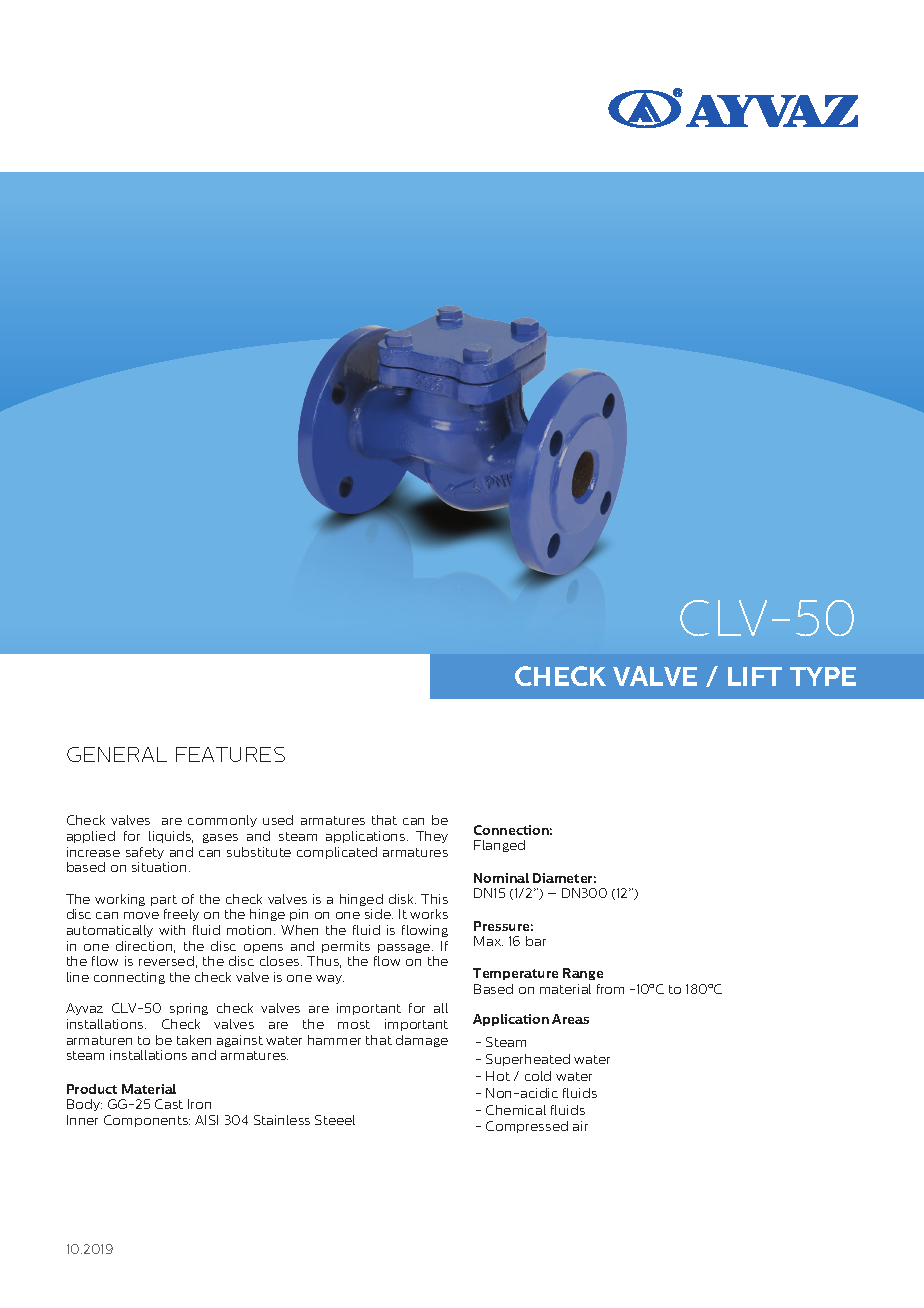  Describe the element at coordinates (515, 974) in the page. I see `Temperature` at that location.
